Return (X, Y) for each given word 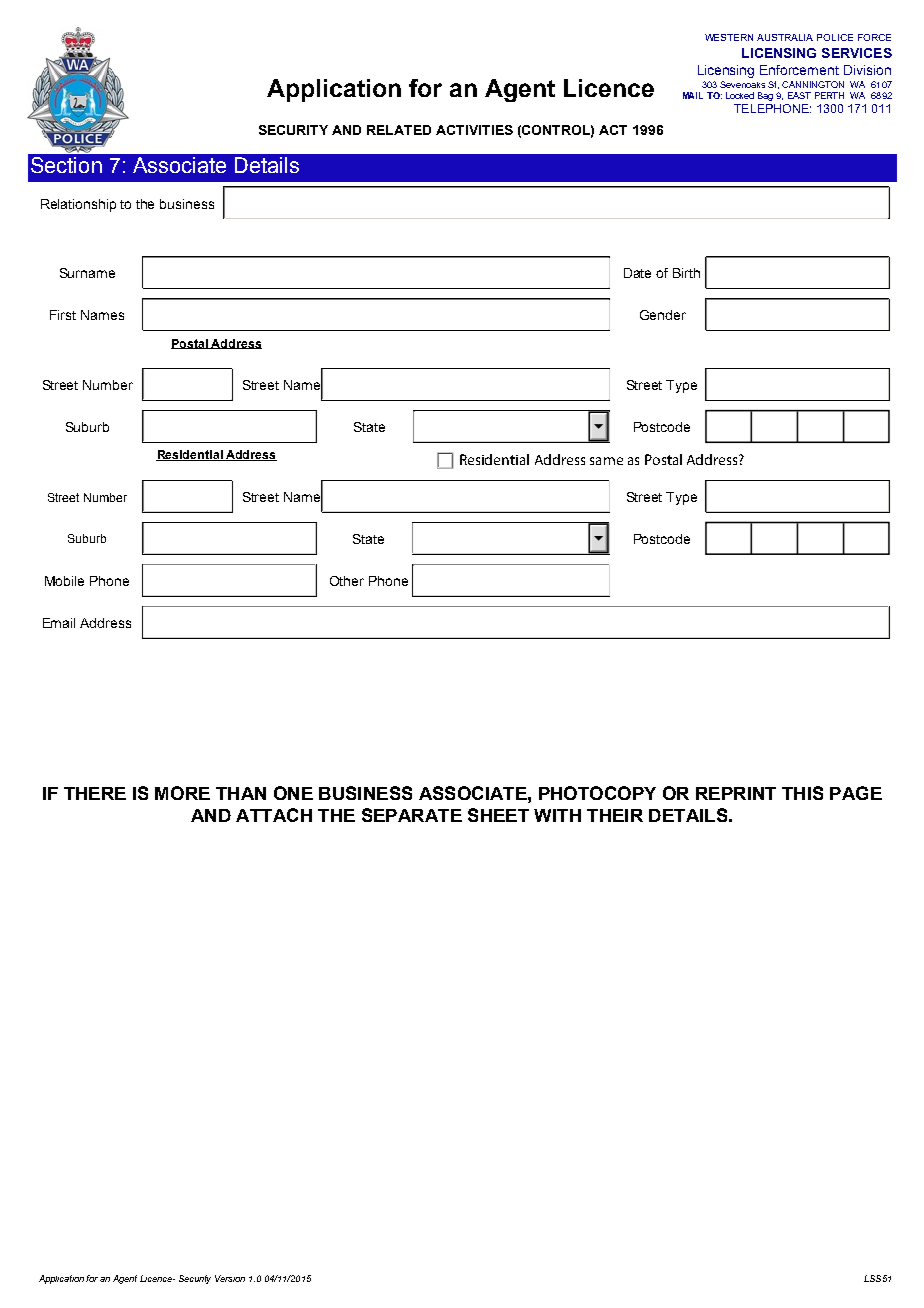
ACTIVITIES (474, 130)
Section (66, 165)
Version (230, 1278)
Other (347, 581)
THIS (802, 793)
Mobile (64, 581)
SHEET (498, 815)
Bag (765, 96)
